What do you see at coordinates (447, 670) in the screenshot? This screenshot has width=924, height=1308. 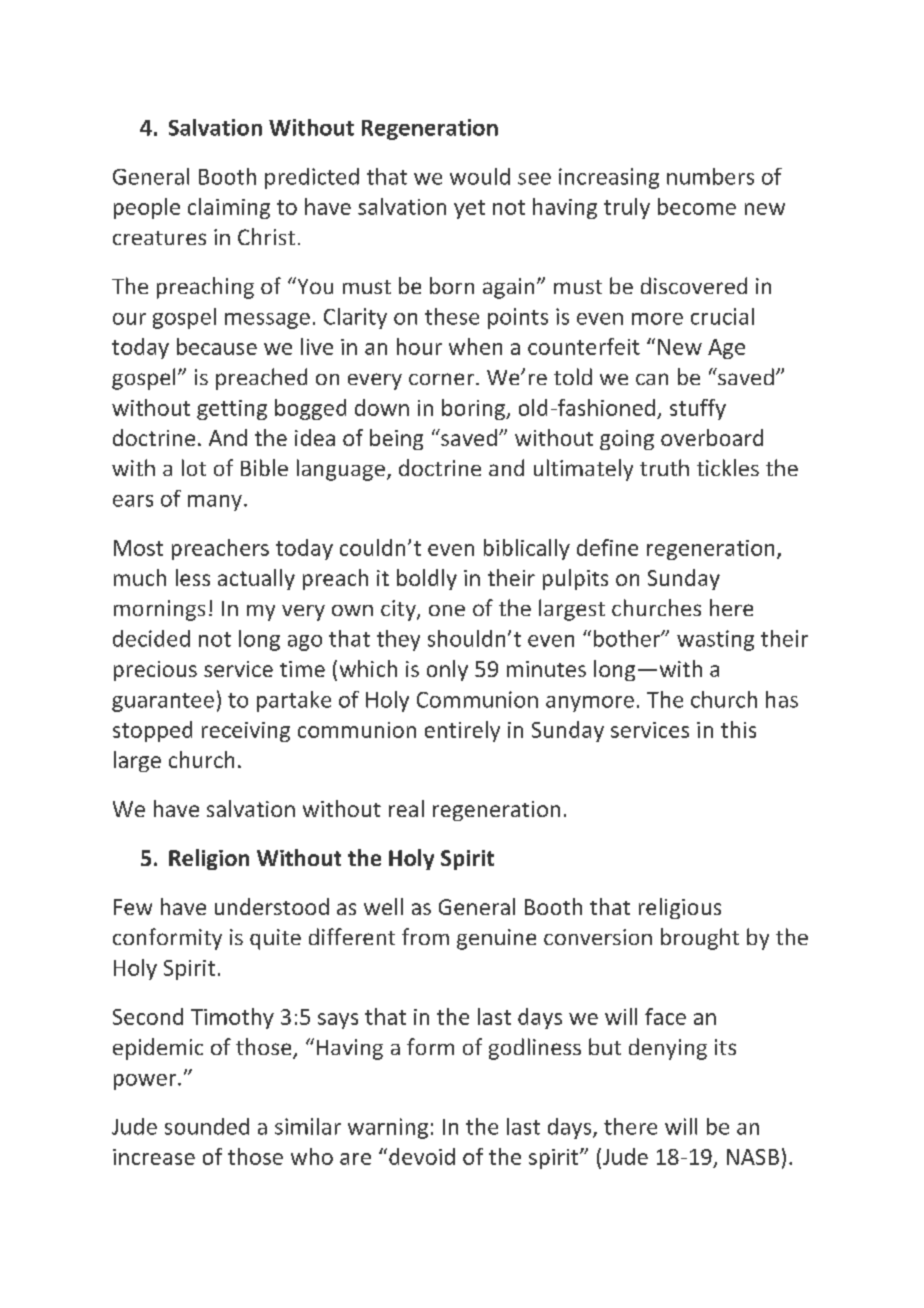 I see `only` at bounding box center [447, 670].
